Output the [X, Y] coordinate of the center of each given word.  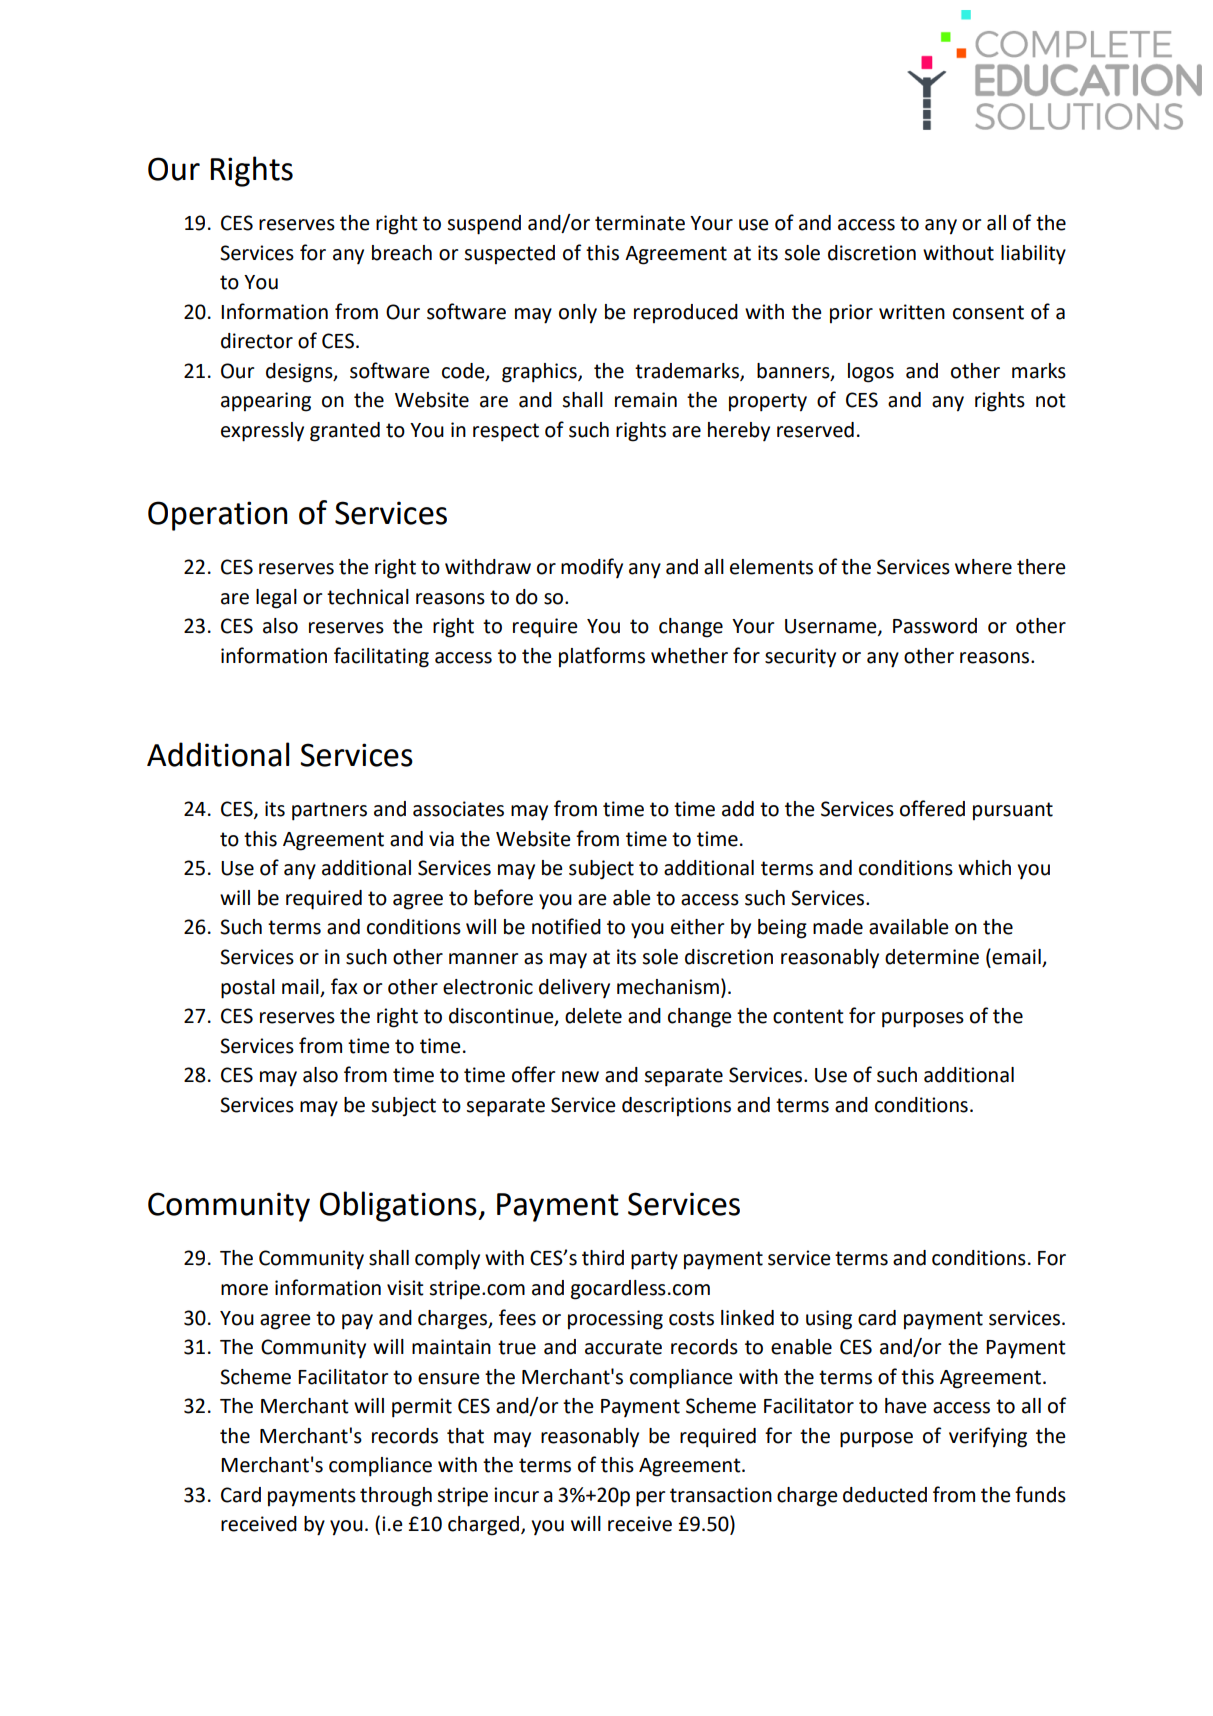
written [912, 312]
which [984, 868]
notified [566, 926]
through [396, 1497]
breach [402, 253]
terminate [640, 223]
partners [329, 811]
